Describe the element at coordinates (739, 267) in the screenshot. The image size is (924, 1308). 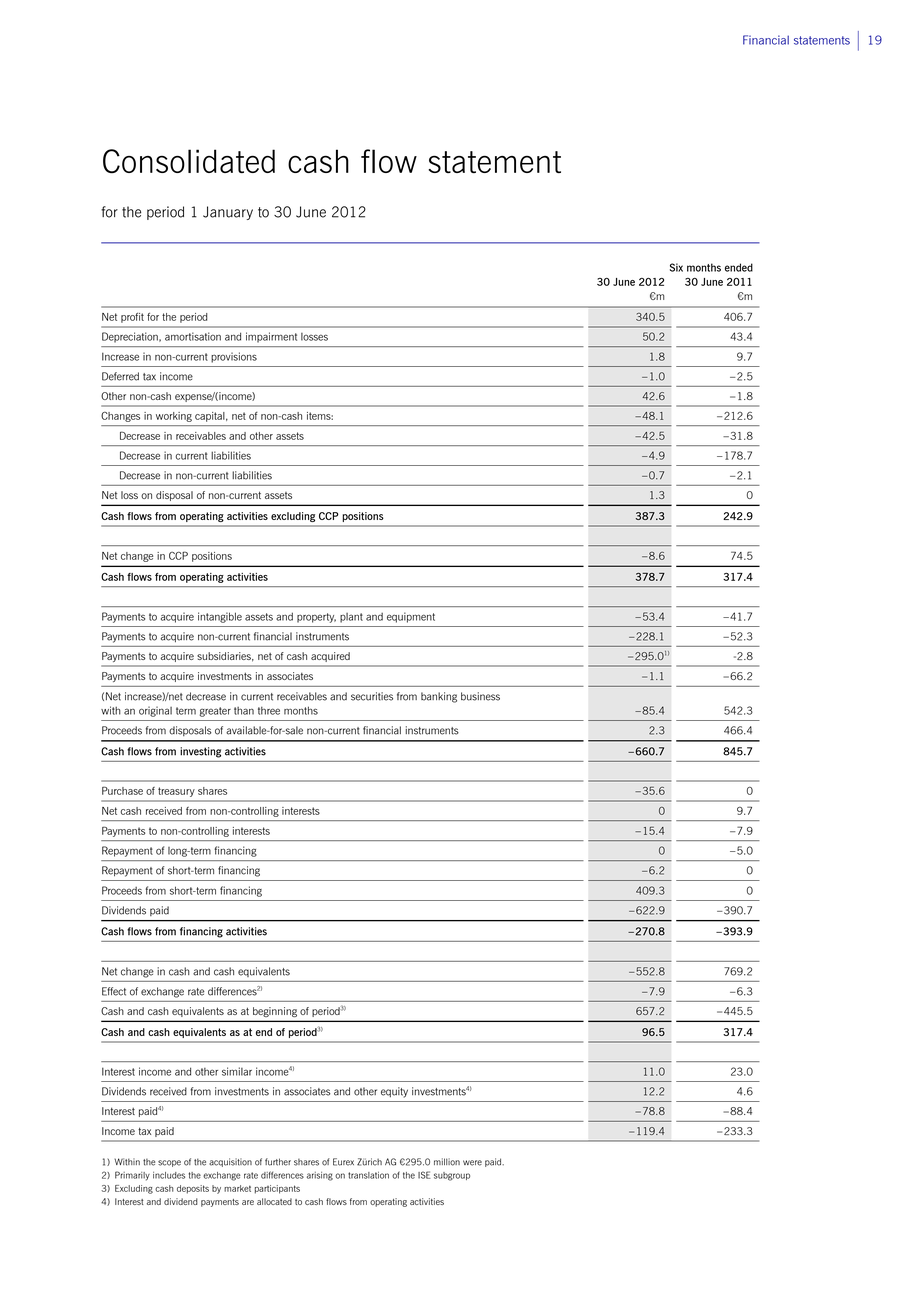
I see `ended` at that location.
